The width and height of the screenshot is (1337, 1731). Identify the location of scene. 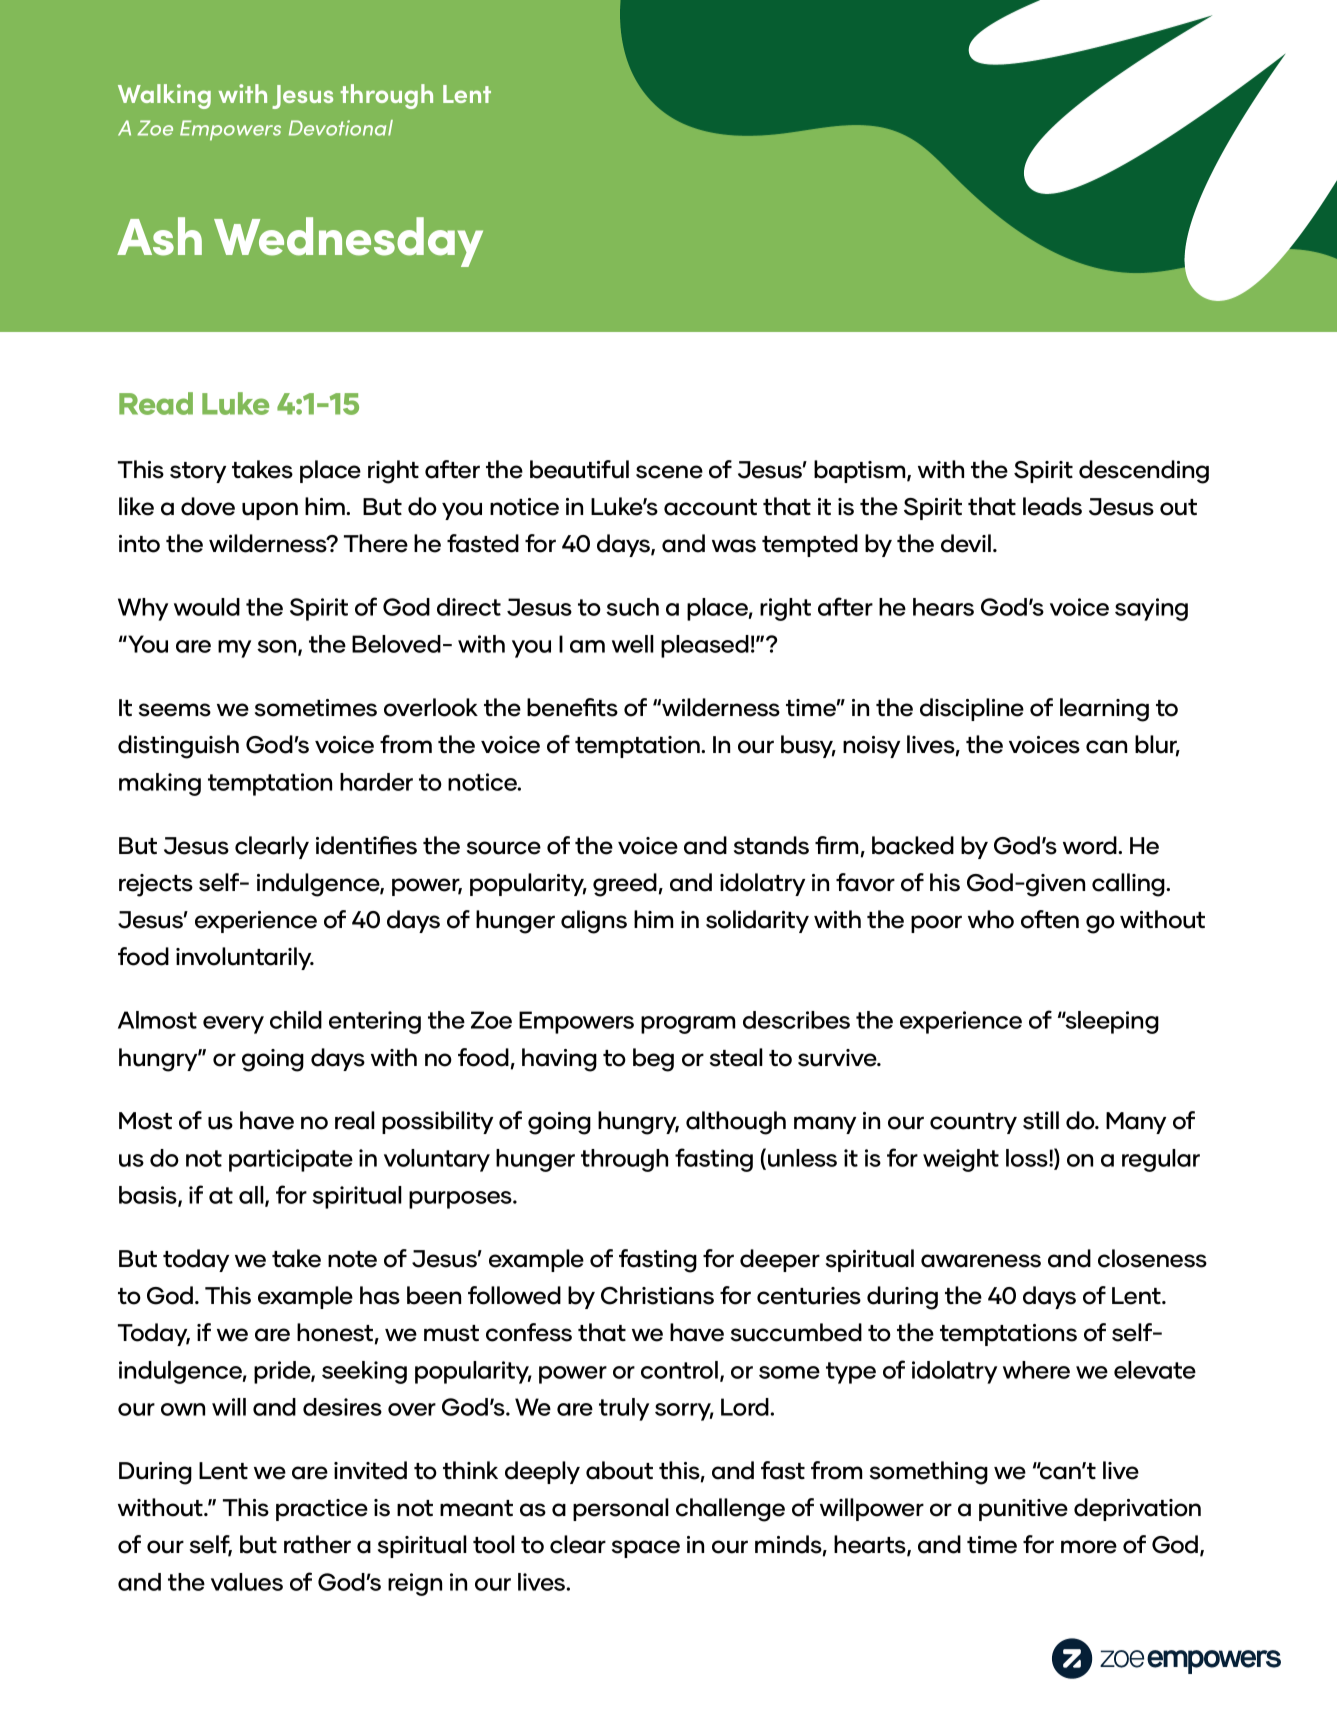
(669, 472).
